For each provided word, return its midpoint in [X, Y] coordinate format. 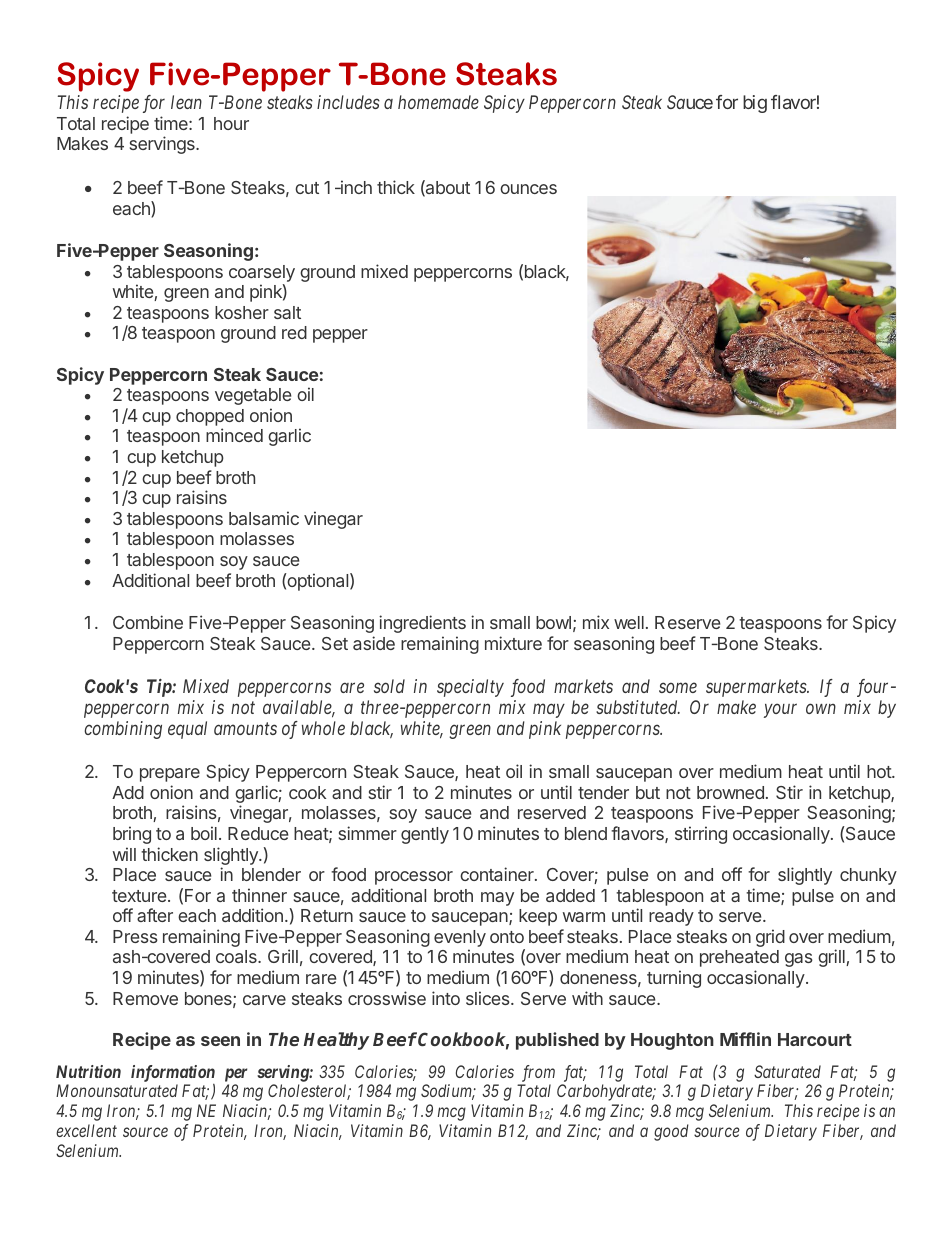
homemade [438, 102]
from [538, 1073]
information [173, 1073]
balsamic [264, 518]
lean [186, 102]
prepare [170, 775]
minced [234, 435]
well [629, 622]
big [755, 104]
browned [730, 792]
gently [425, 835]
